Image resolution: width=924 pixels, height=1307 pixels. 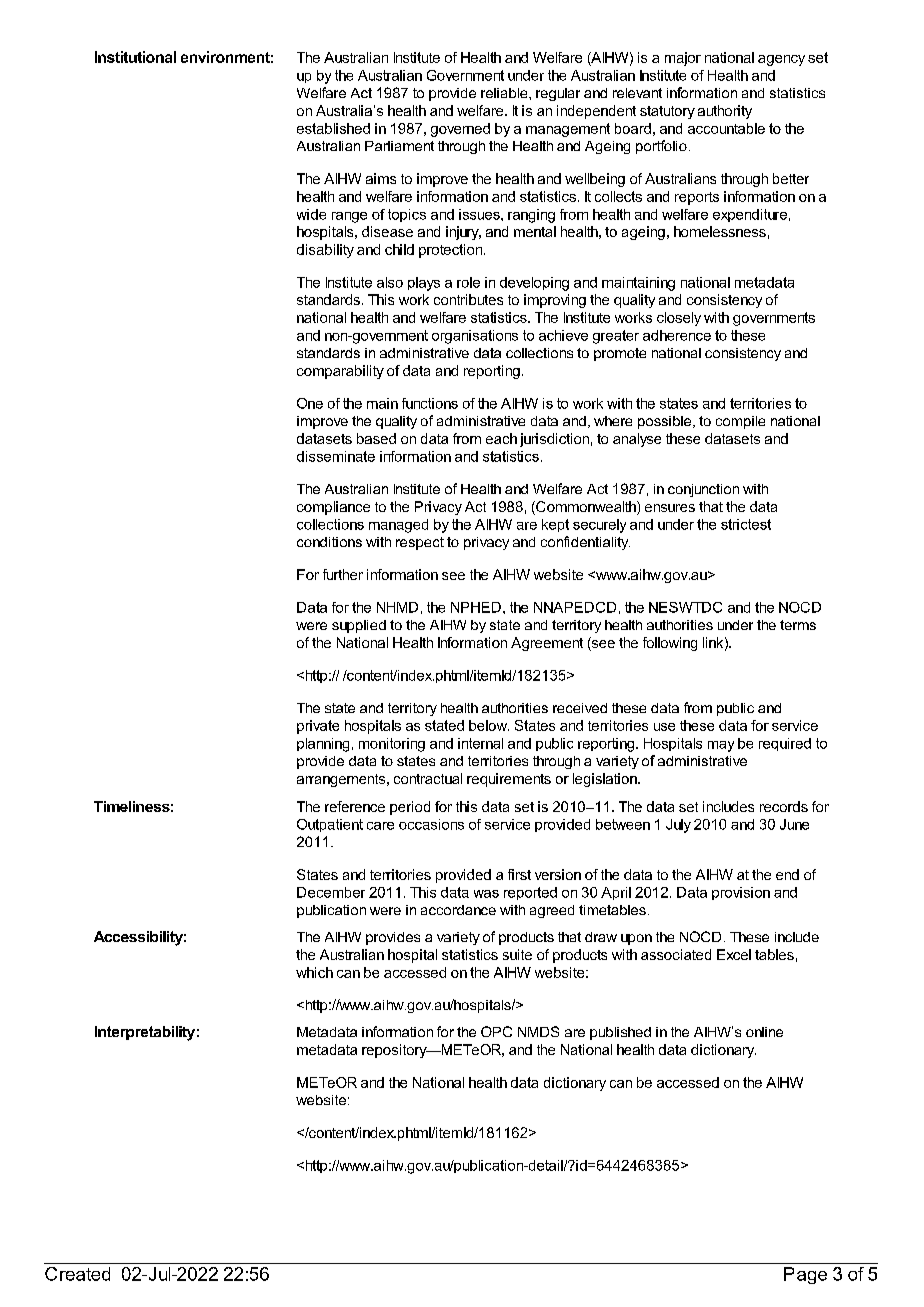 What do you see at coordinates (314, 972) in the page?
I see `which` at bounding box center [314, 972].
